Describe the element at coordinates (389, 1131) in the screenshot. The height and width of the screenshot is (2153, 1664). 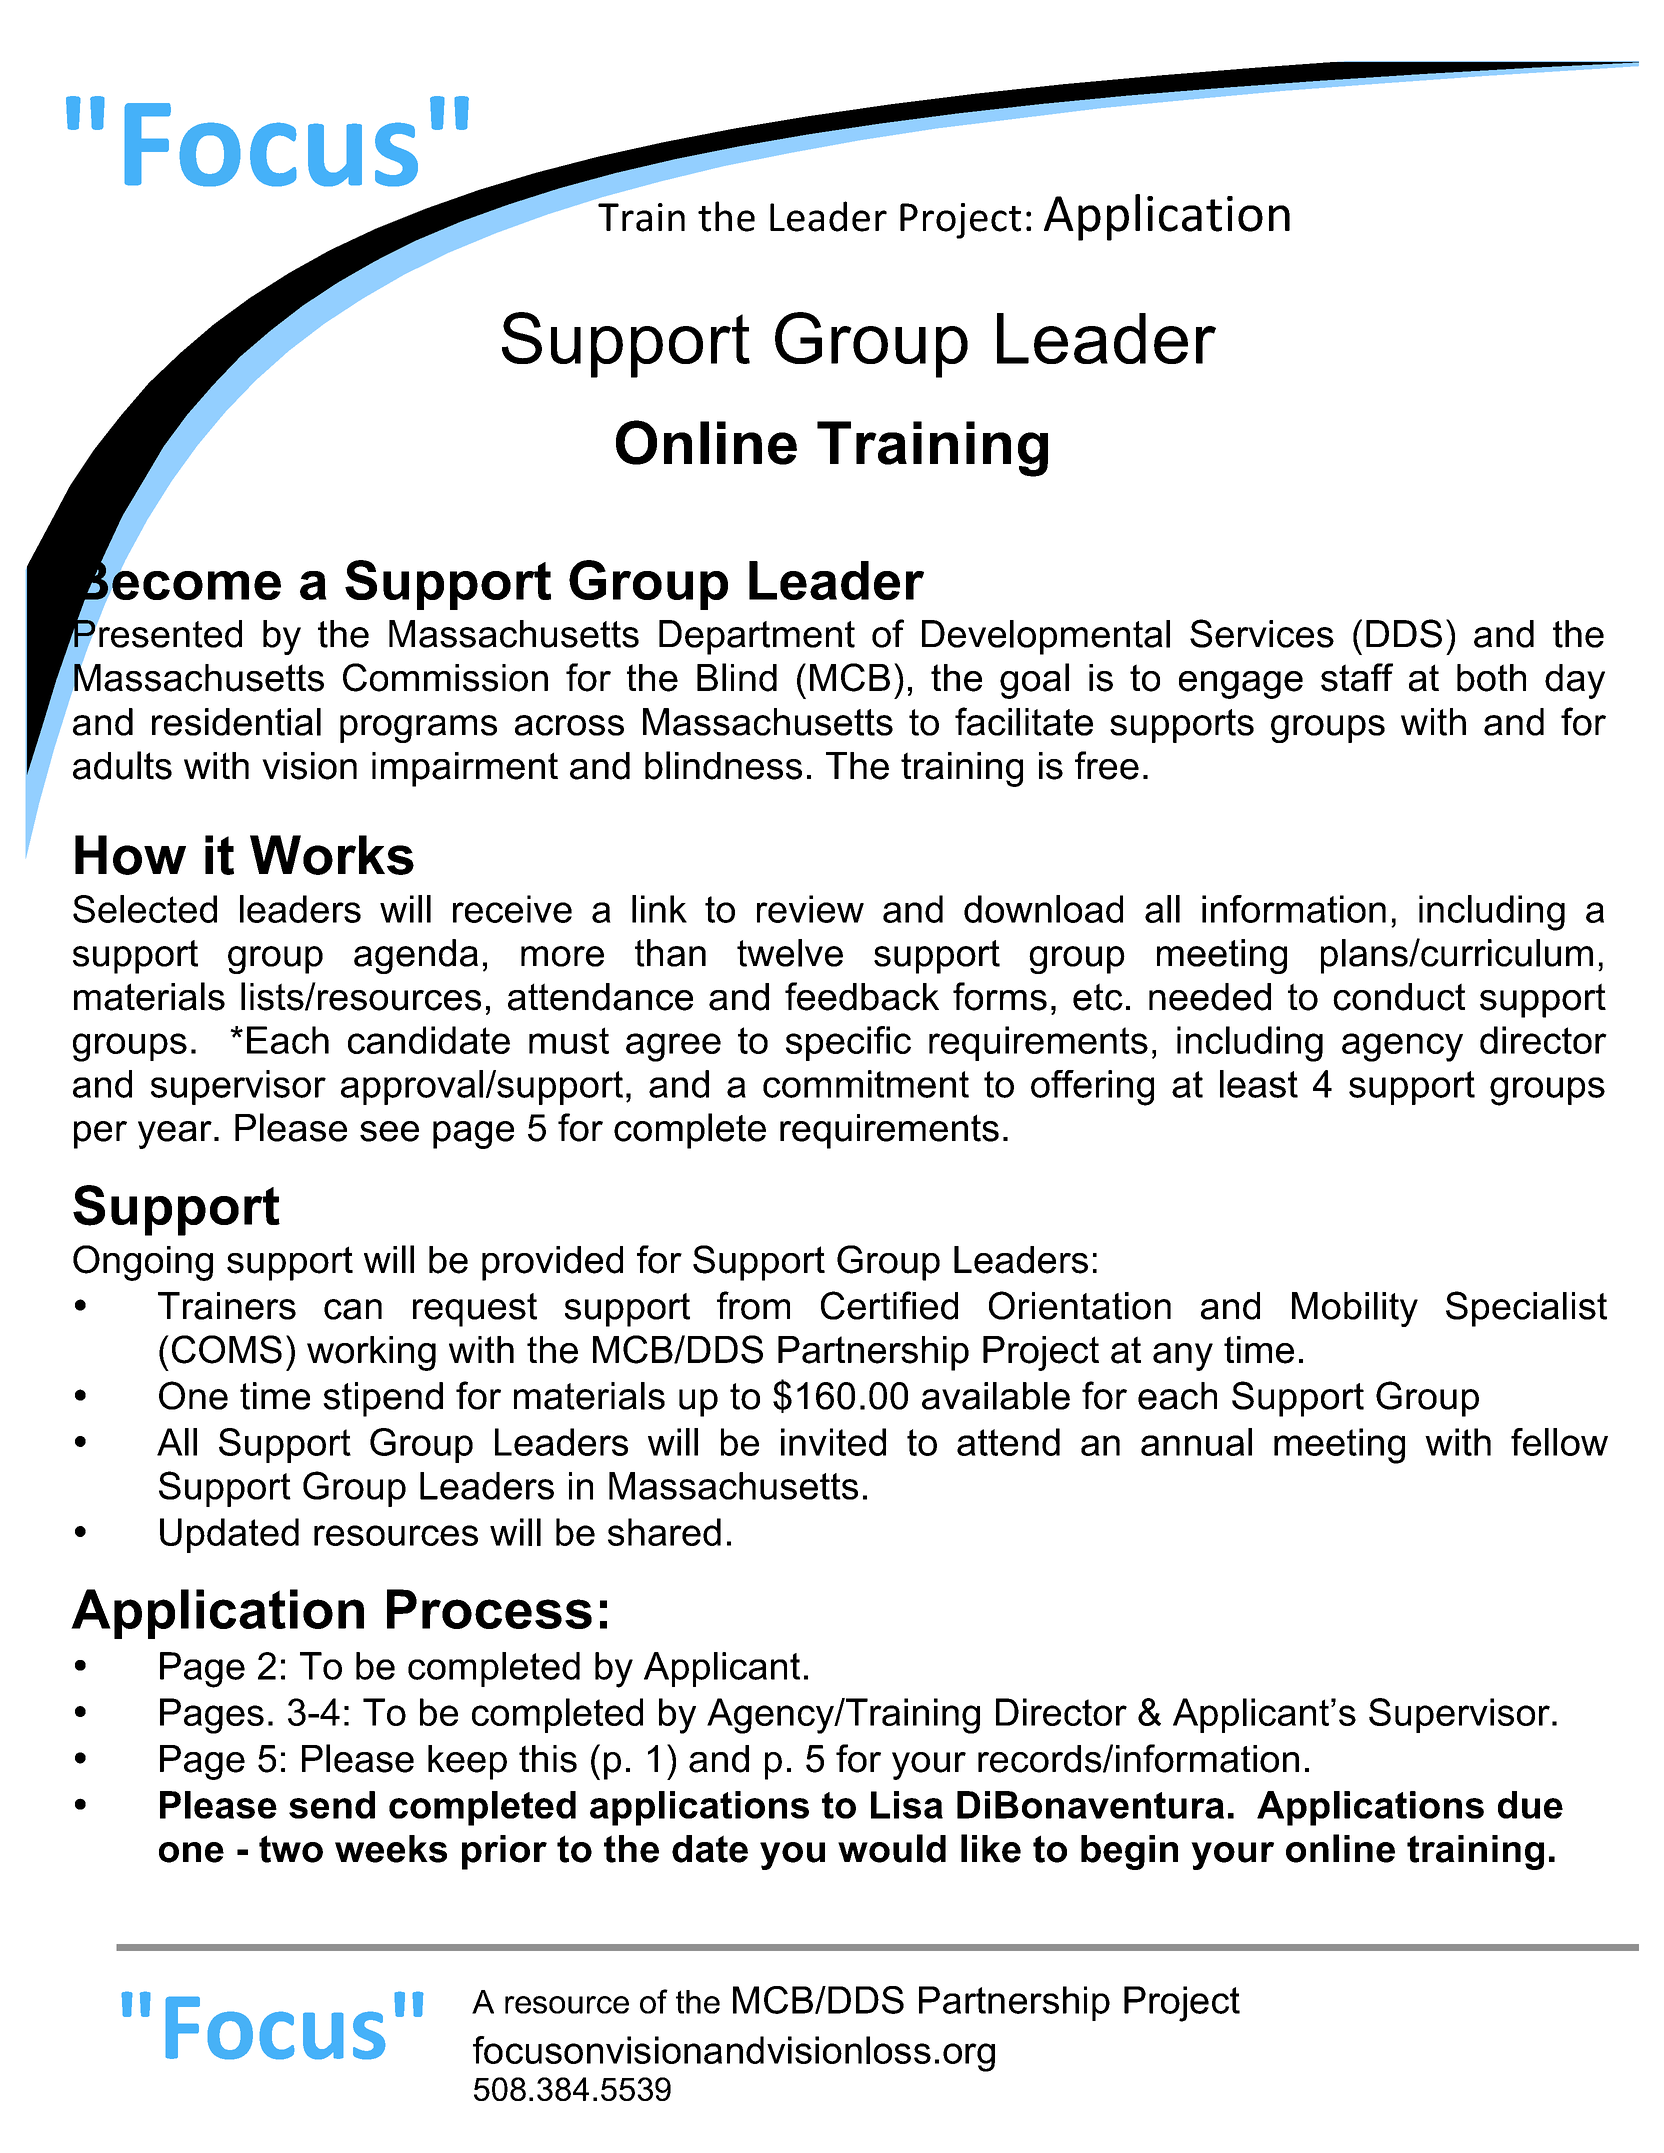
I see `see` at that location.
